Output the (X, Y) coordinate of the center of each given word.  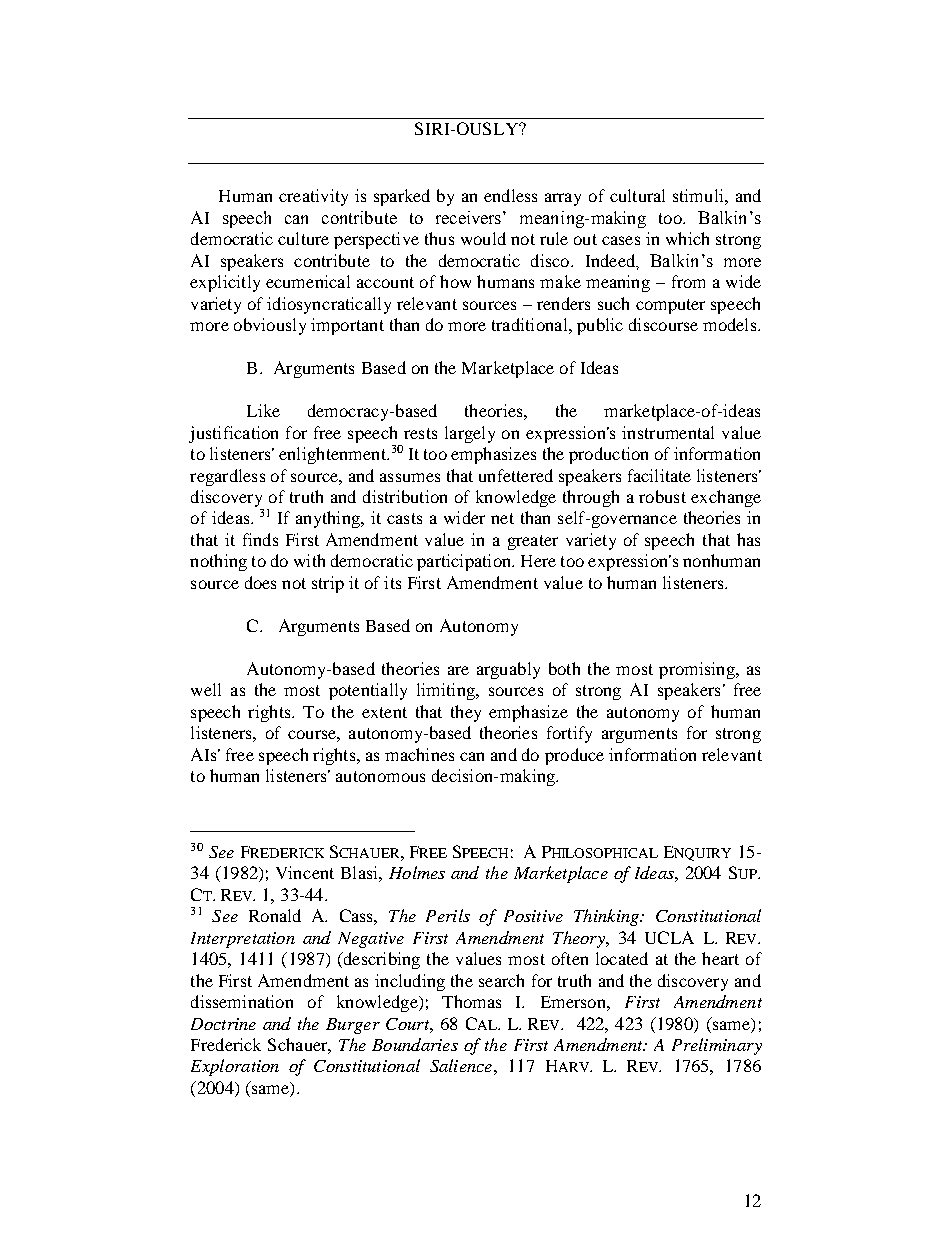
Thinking (607, 917)
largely (470, 434)
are (458, 670)
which (687, 238)
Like (263, 410)
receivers (470, 217)
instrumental (668, 432)
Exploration (235, 1067)
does (260, 582)
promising (698, 670)
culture (303, 238)
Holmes (417, 872)
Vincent (305, 872)
